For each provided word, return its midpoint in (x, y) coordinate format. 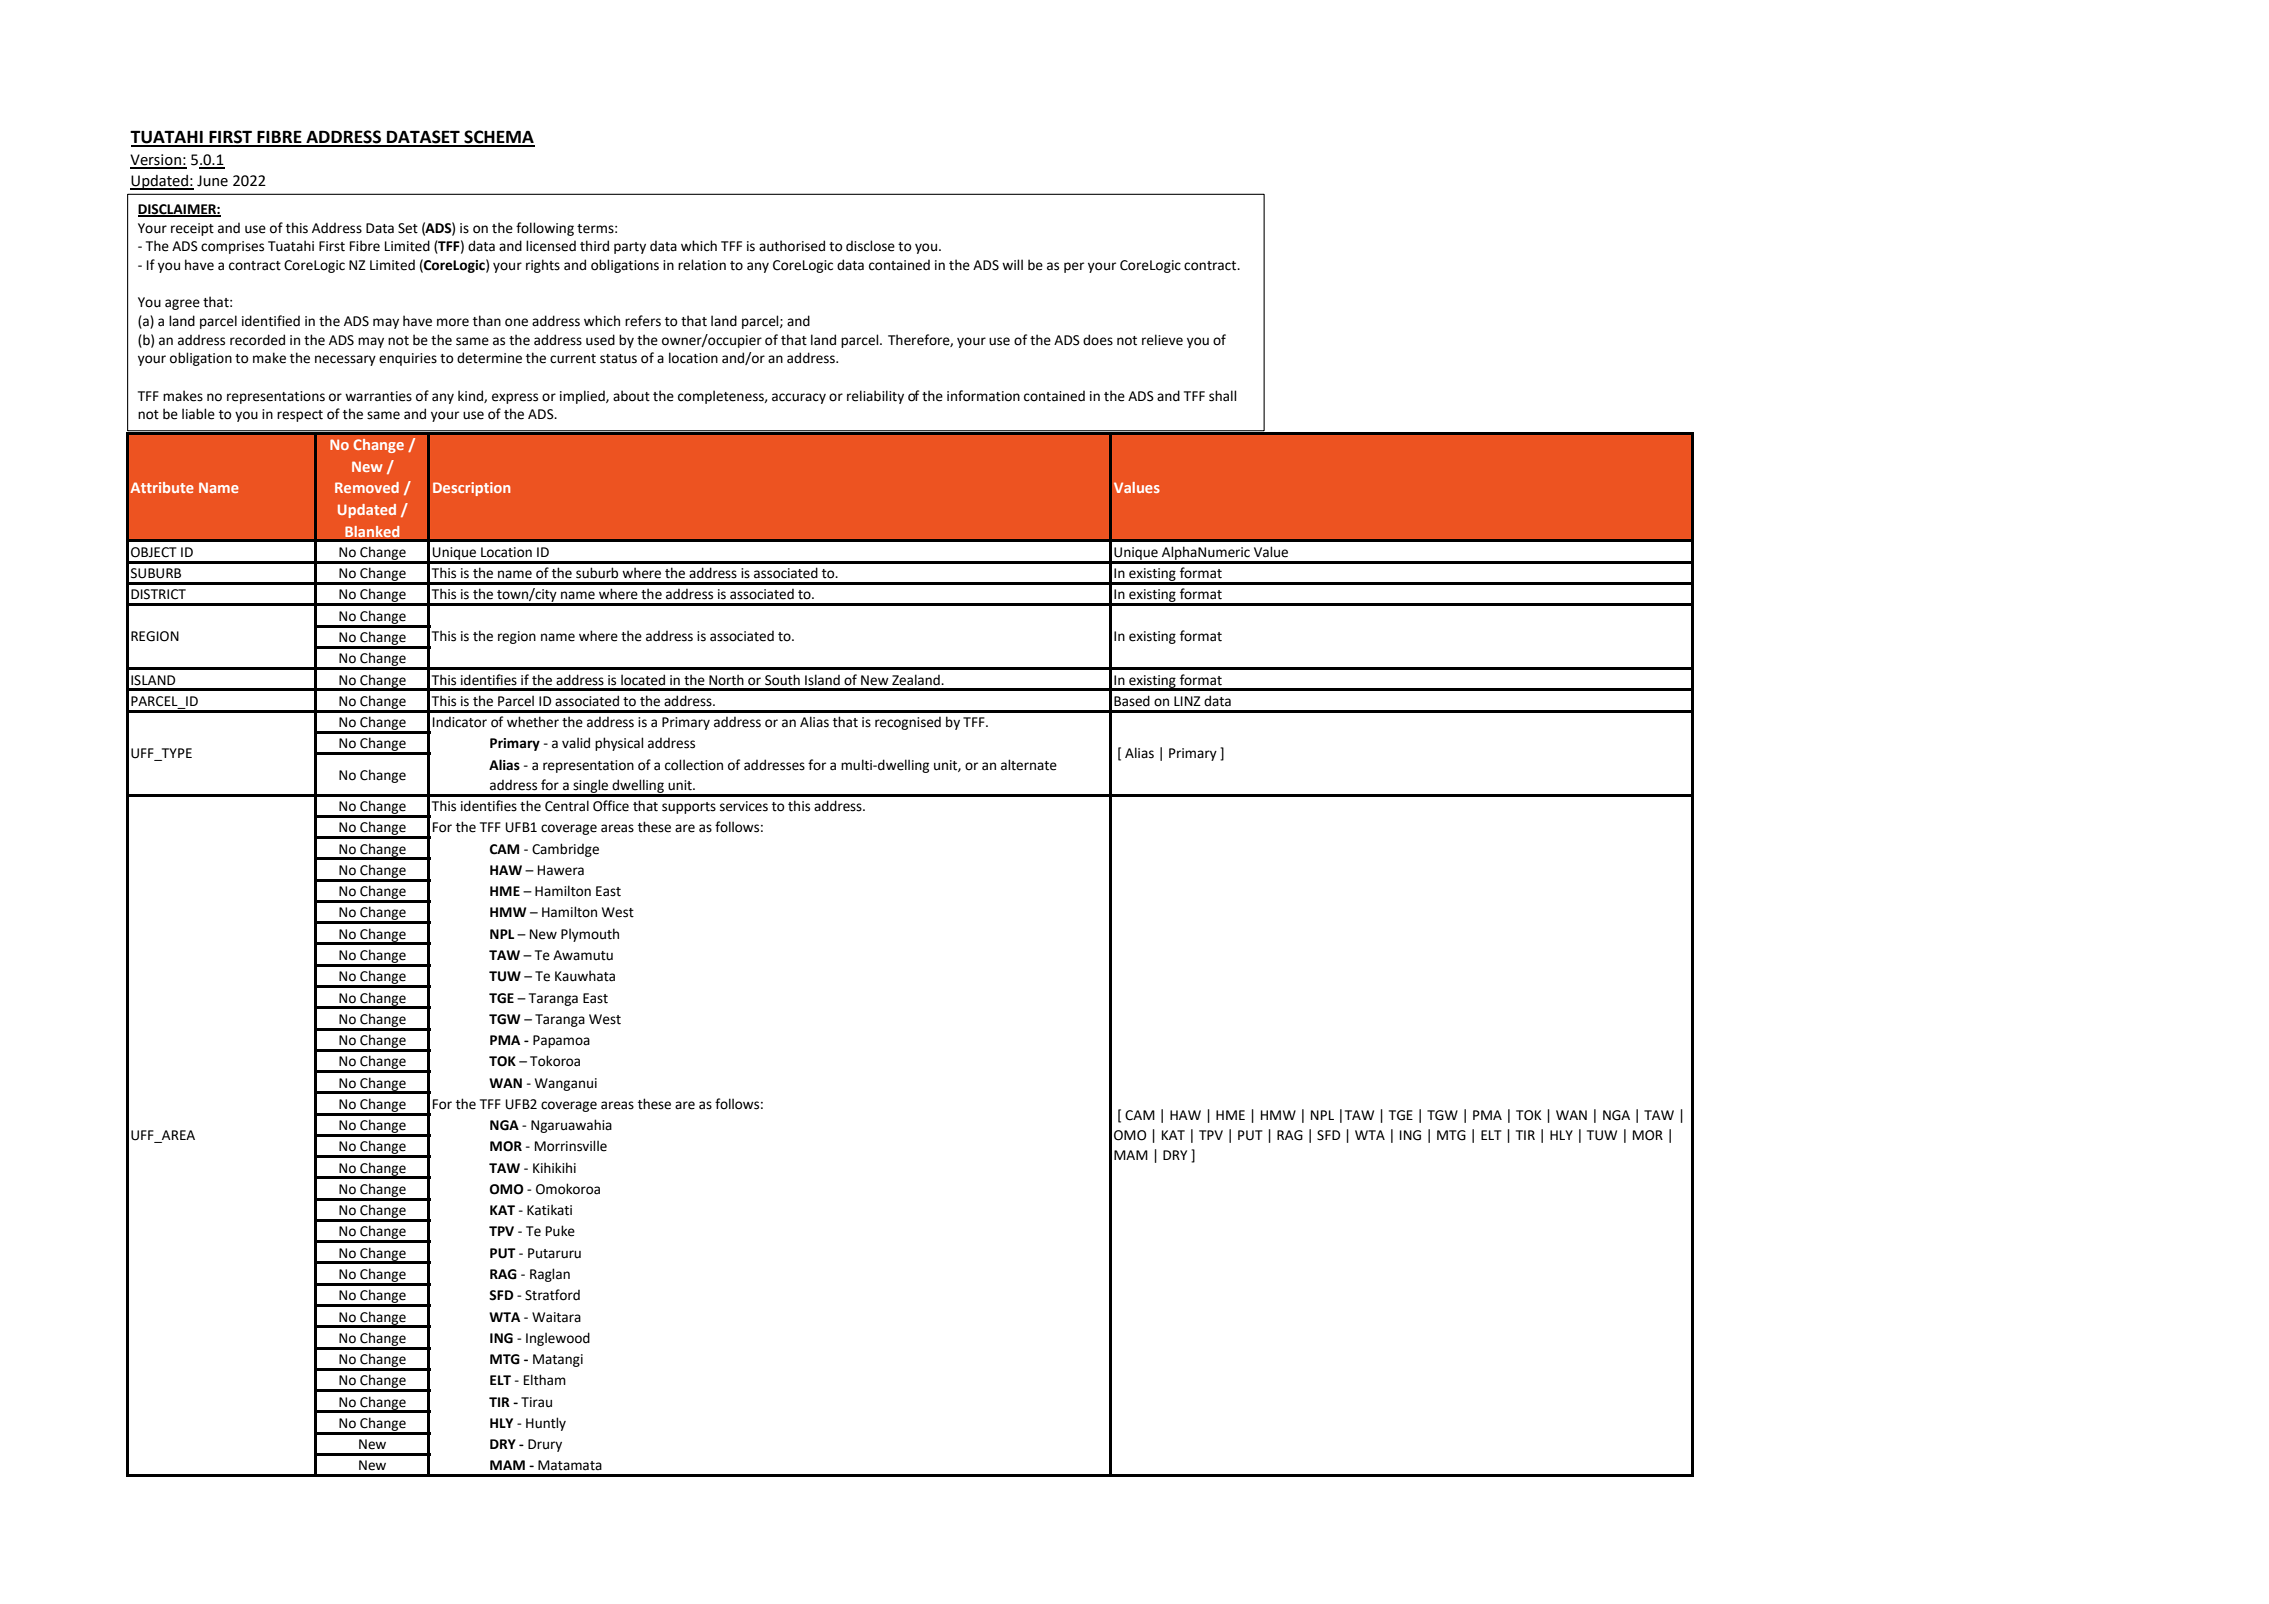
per (1074, 267)
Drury (545, 1445)
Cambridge (565, 850)
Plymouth (590, 935)
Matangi (558, 1360)
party (630, 248)
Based (1132, 701)
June (212, 181)
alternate (1029, 765)
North (726, 680)
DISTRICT (158, 594)
